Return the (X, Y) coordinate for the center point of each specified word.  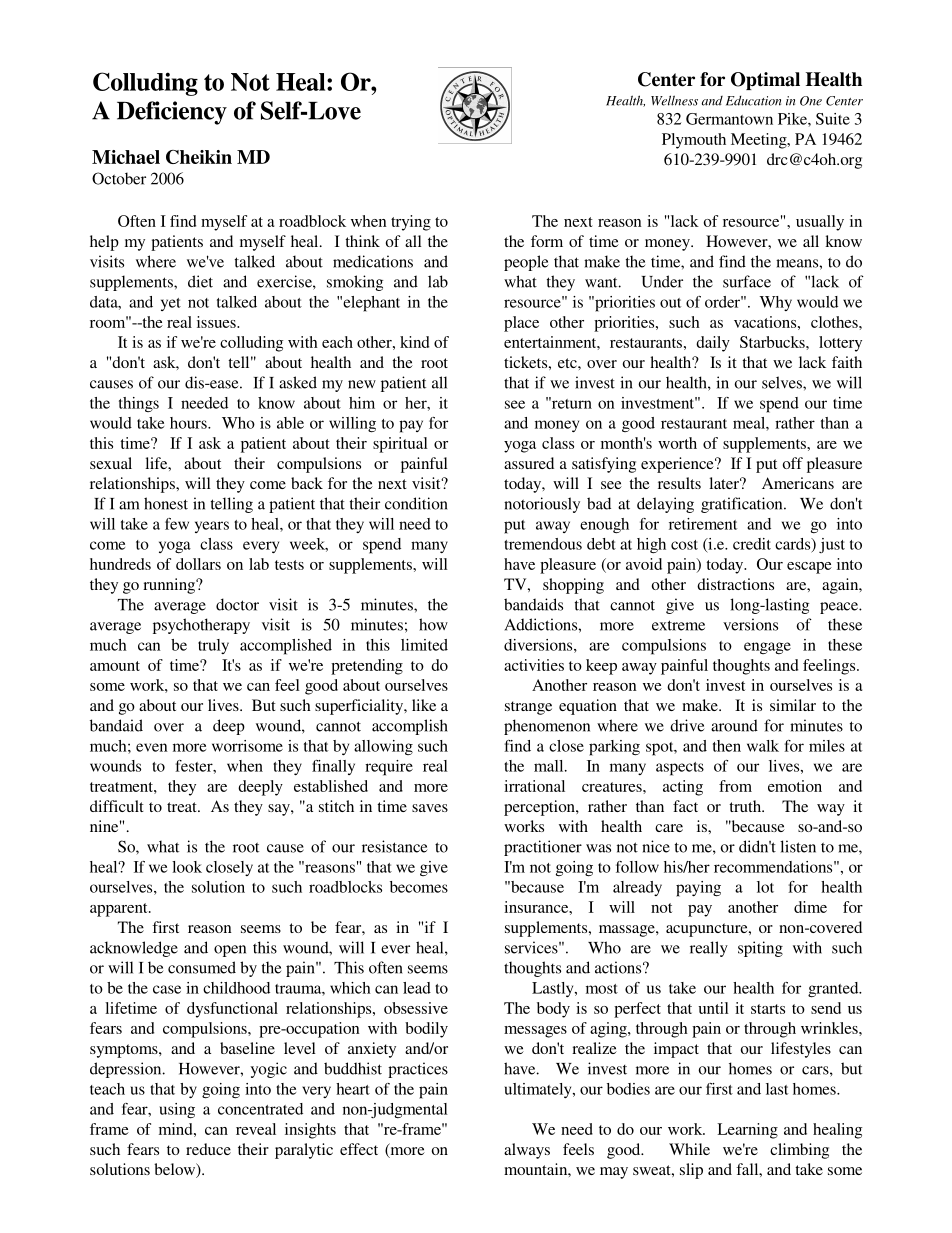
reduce (208, 1149)
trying (411, 223)
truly (213, 646)
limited (424, 645)
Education (753, 101)
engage (767, 648)
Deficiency (172, 113)
